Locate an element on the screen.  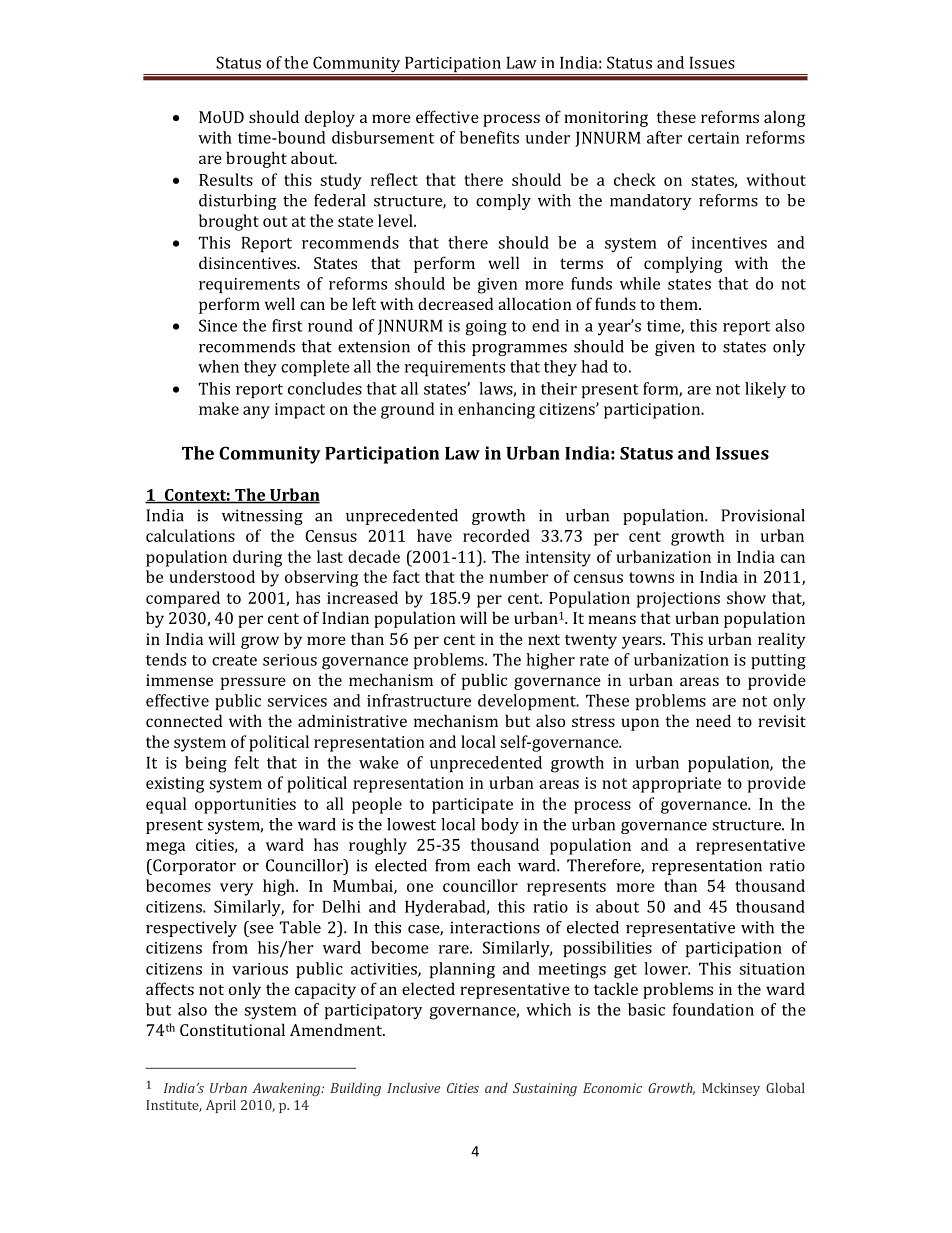
Mckinsey is located at coordinates (731, 1089).
